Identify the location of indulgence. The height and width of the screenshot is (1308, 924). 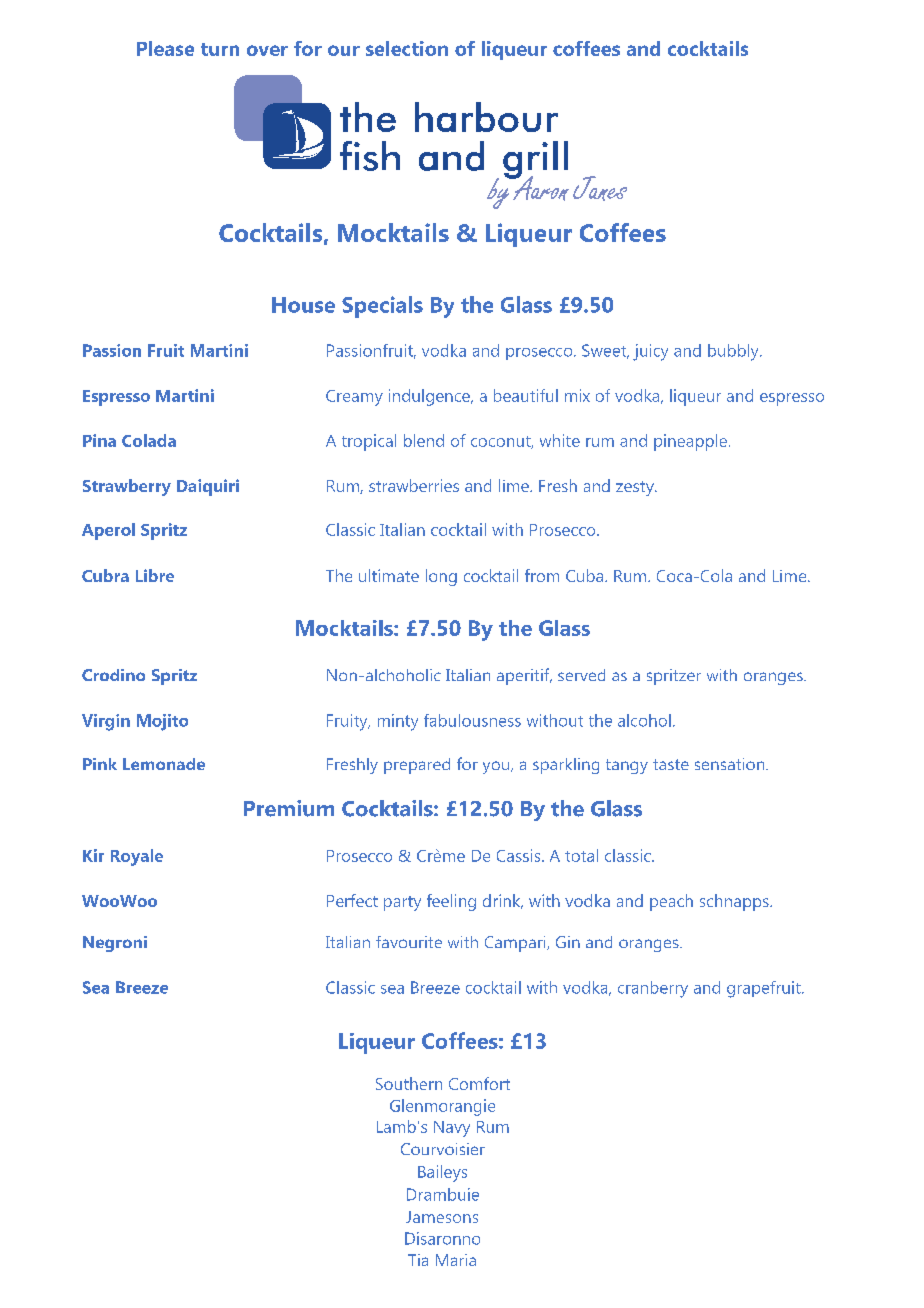
(430, 397).
